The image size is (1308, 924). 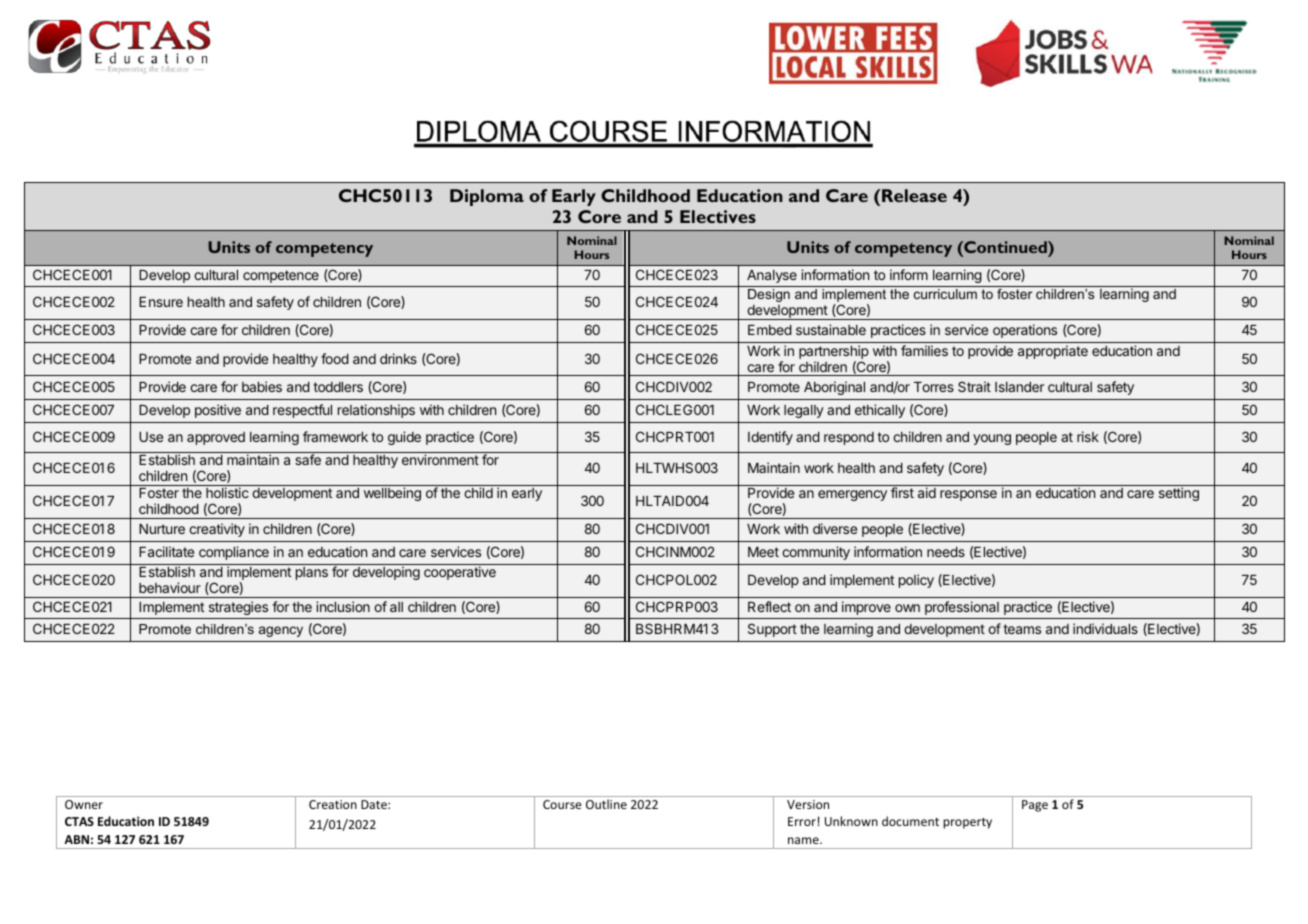 What do you see at coordinates (333, 804) in the image?
I see `Creation` at bounding box center [333, 804].
